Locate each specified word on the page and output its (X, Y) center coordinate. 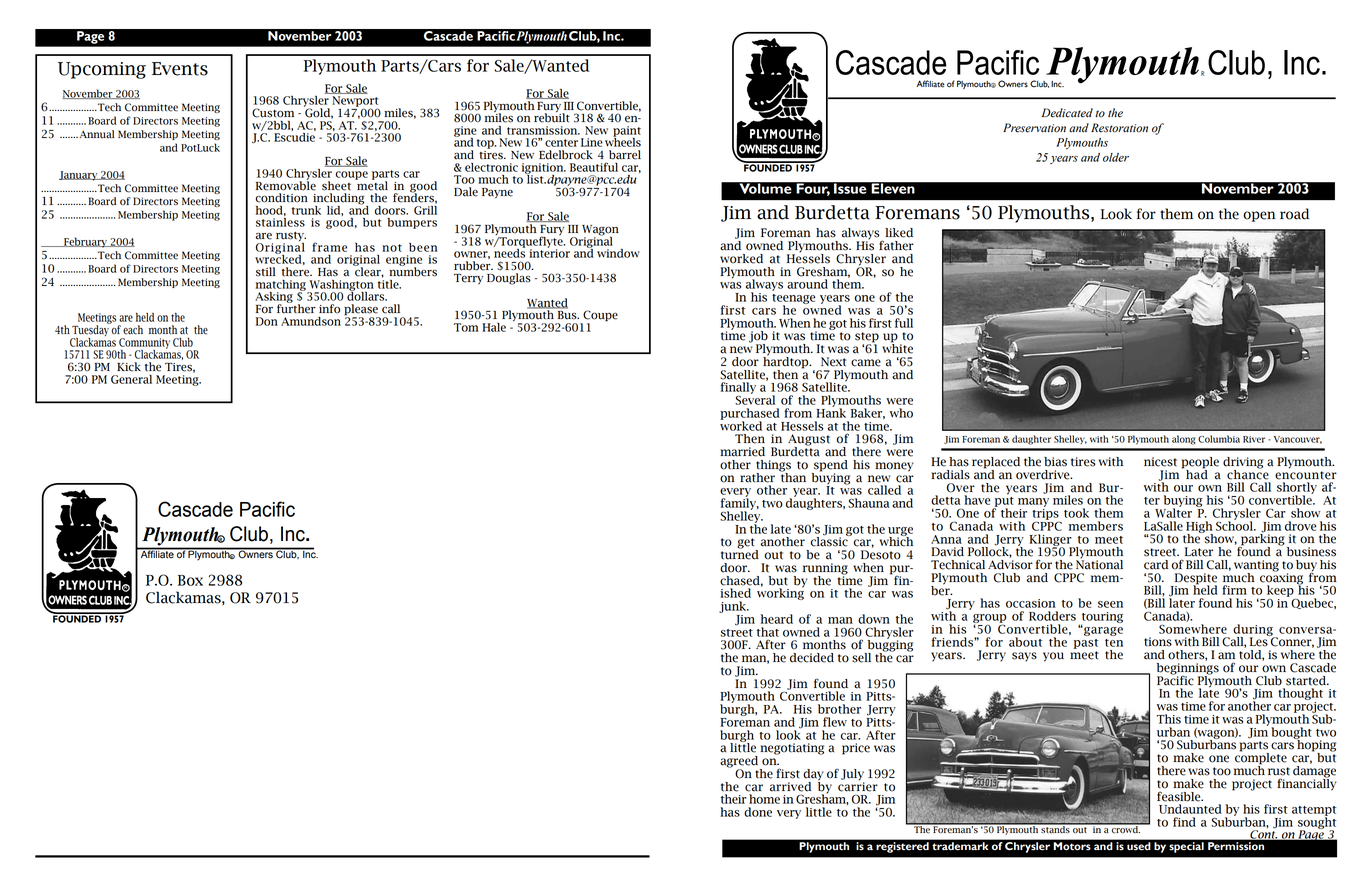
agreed (740, 763)
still (266, 272)
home (764, 799)
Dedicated (1067, 113)
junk (734, 607)
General (131, 379)
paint (627, 132)
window (618, 253)
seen (1110, 604)
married (742, 452)
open (1259, 216)
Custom (273, 113)
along (1184, 440)
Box (190, 580)
